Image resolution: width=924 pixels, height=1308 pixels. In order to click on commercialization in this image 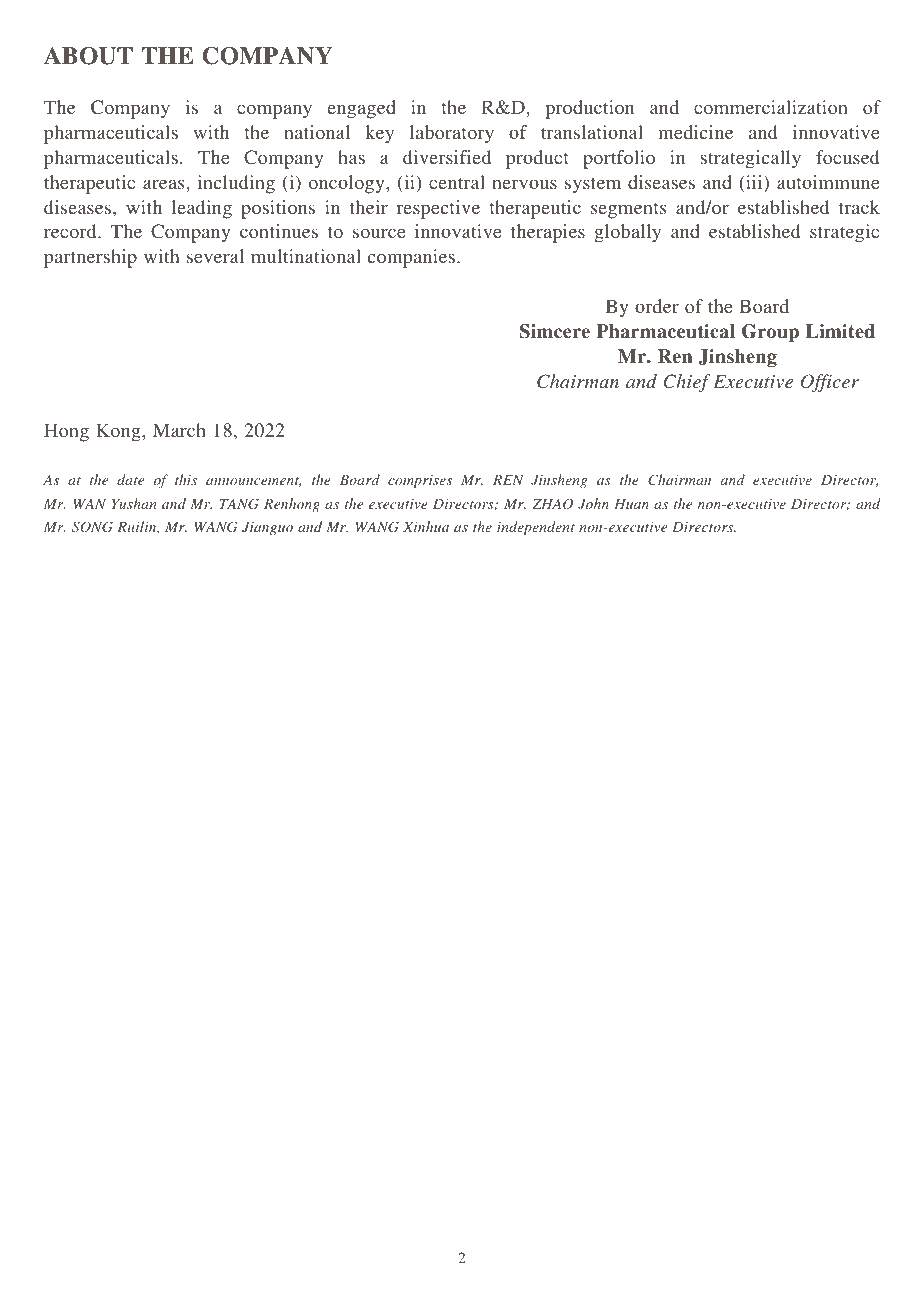, I will do `click(771, 107)`.
